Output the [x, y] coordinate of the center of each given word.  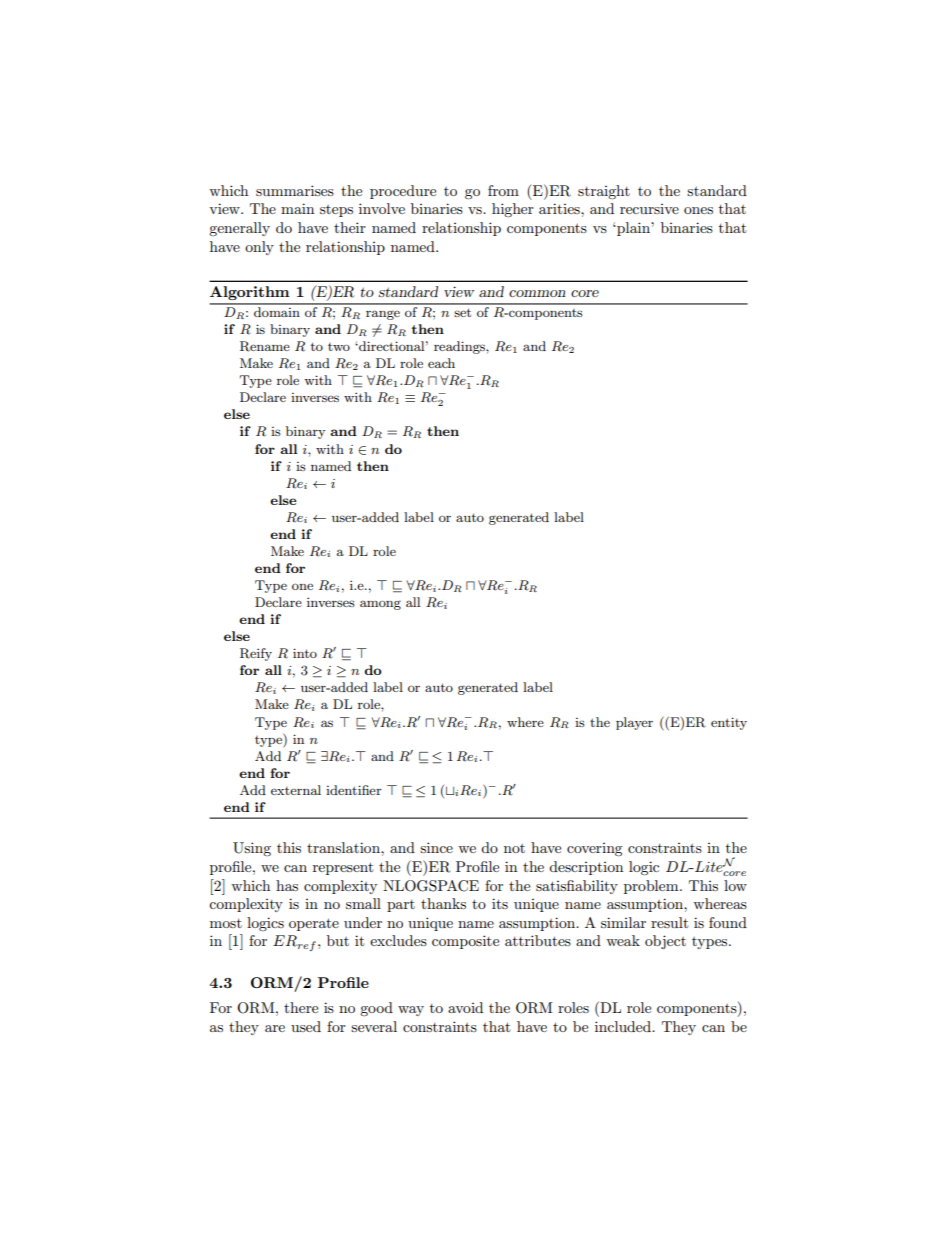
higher [513, 210]
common [537, 293]
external [296, 790]
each [441, 363]
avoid [465, 1007]
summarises [295, 190]
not [514, 848]
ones [698, 210]
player [634, 723]
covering [595, 850]
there [301, 1007]
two [339, 347]
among [380, 605]
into [305, 653]
